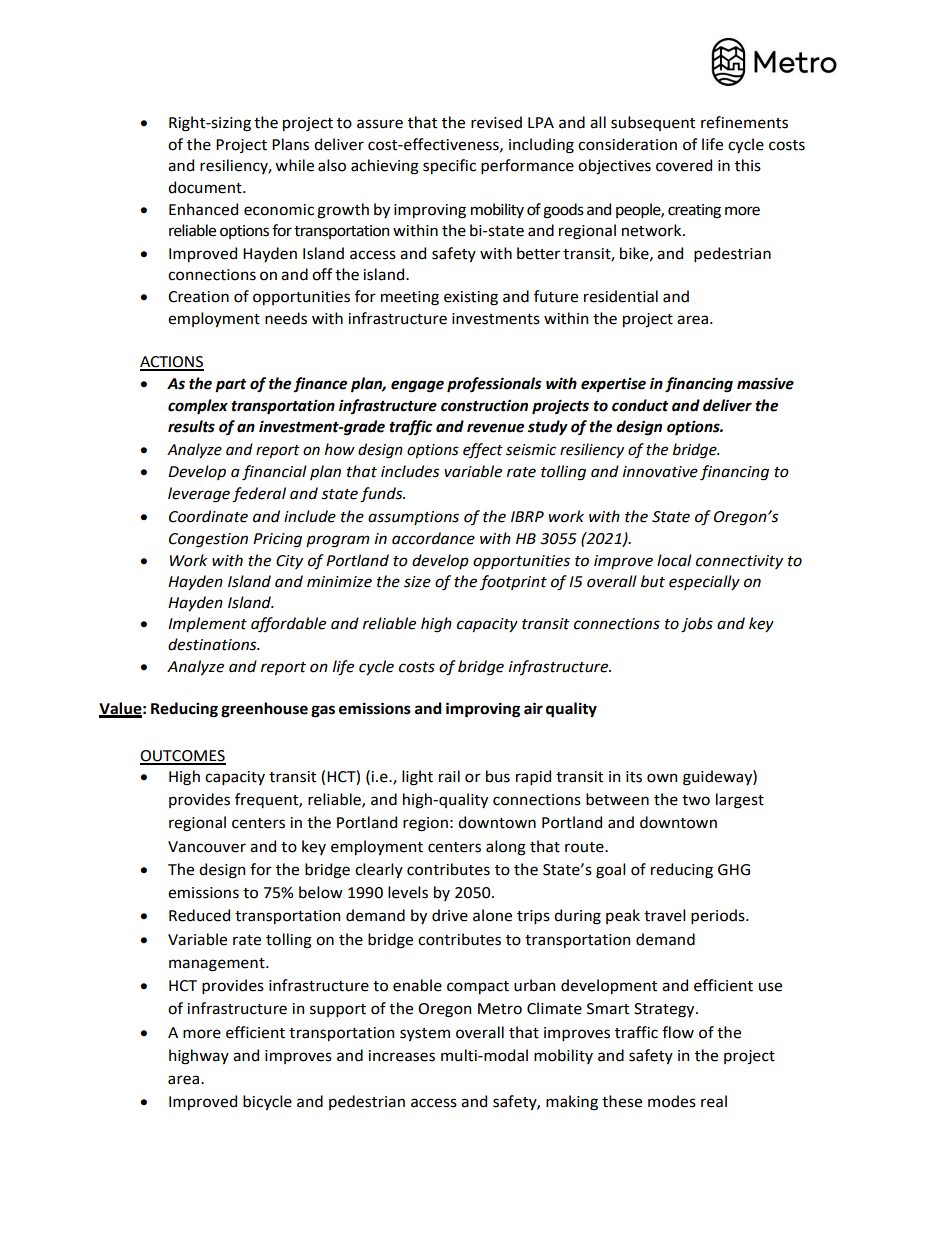 The height and width of the screenshot is (1233, 952). What do you see at coordinates (207, 624) in the screenshot?
I see `Implement` at bounding box center [207, 624].
